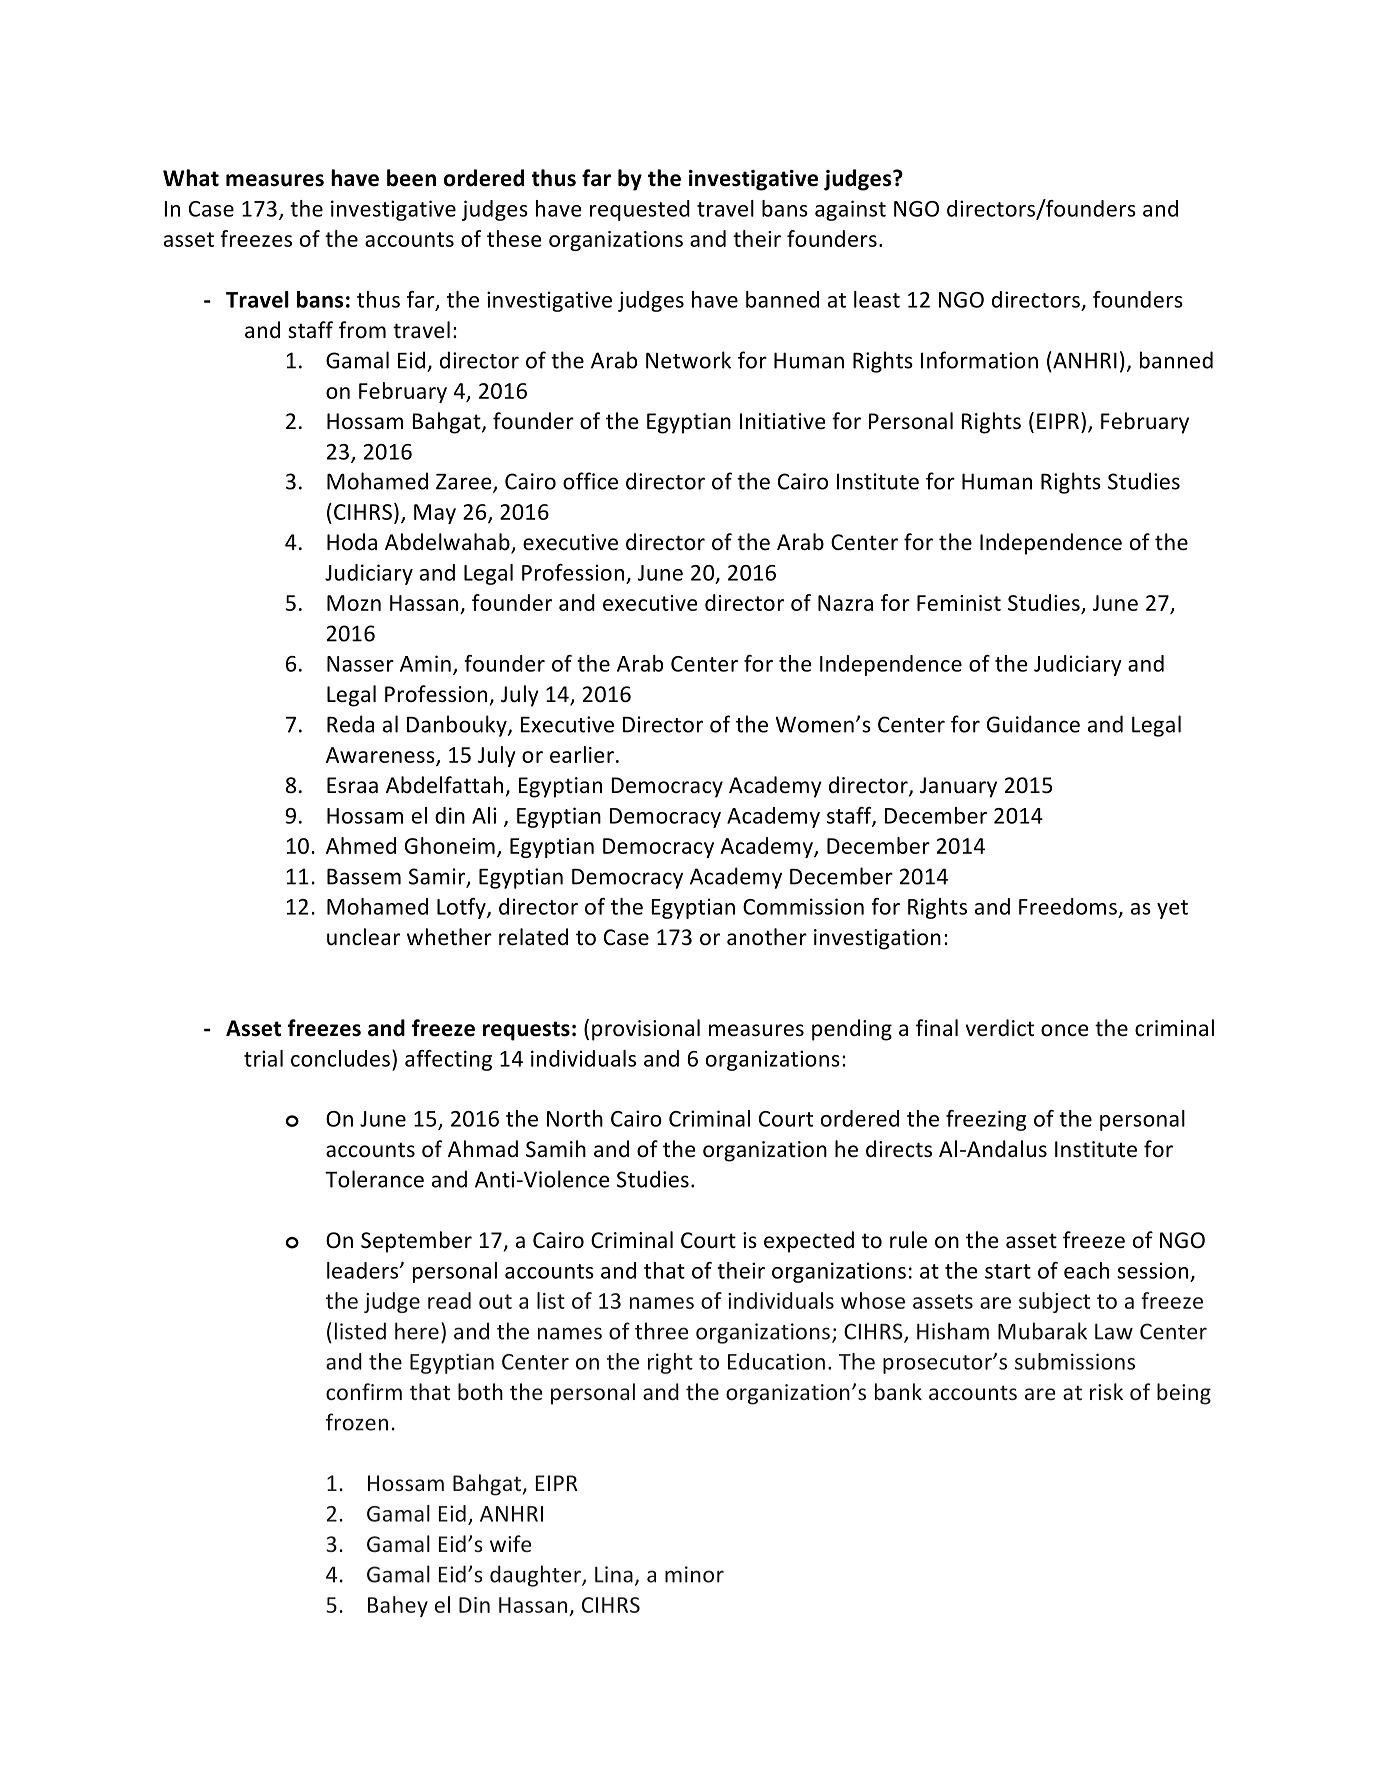  What do you see at coordinates (361, 845) in the screenshot?
I see `Ahmed` at bounding box center [361, 845].
